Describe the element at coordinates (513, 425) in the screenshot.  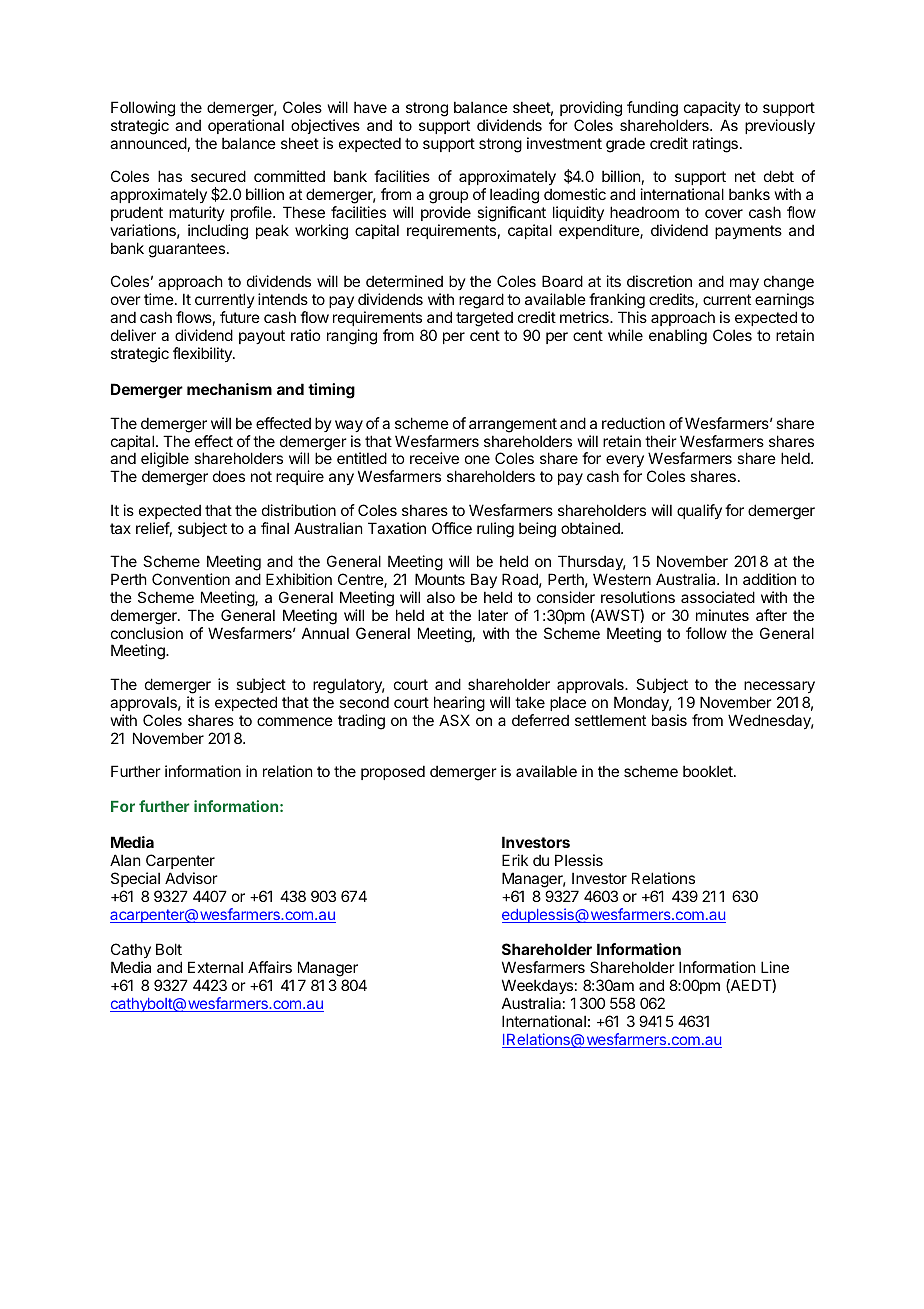
I see `arrangement` at that location.
